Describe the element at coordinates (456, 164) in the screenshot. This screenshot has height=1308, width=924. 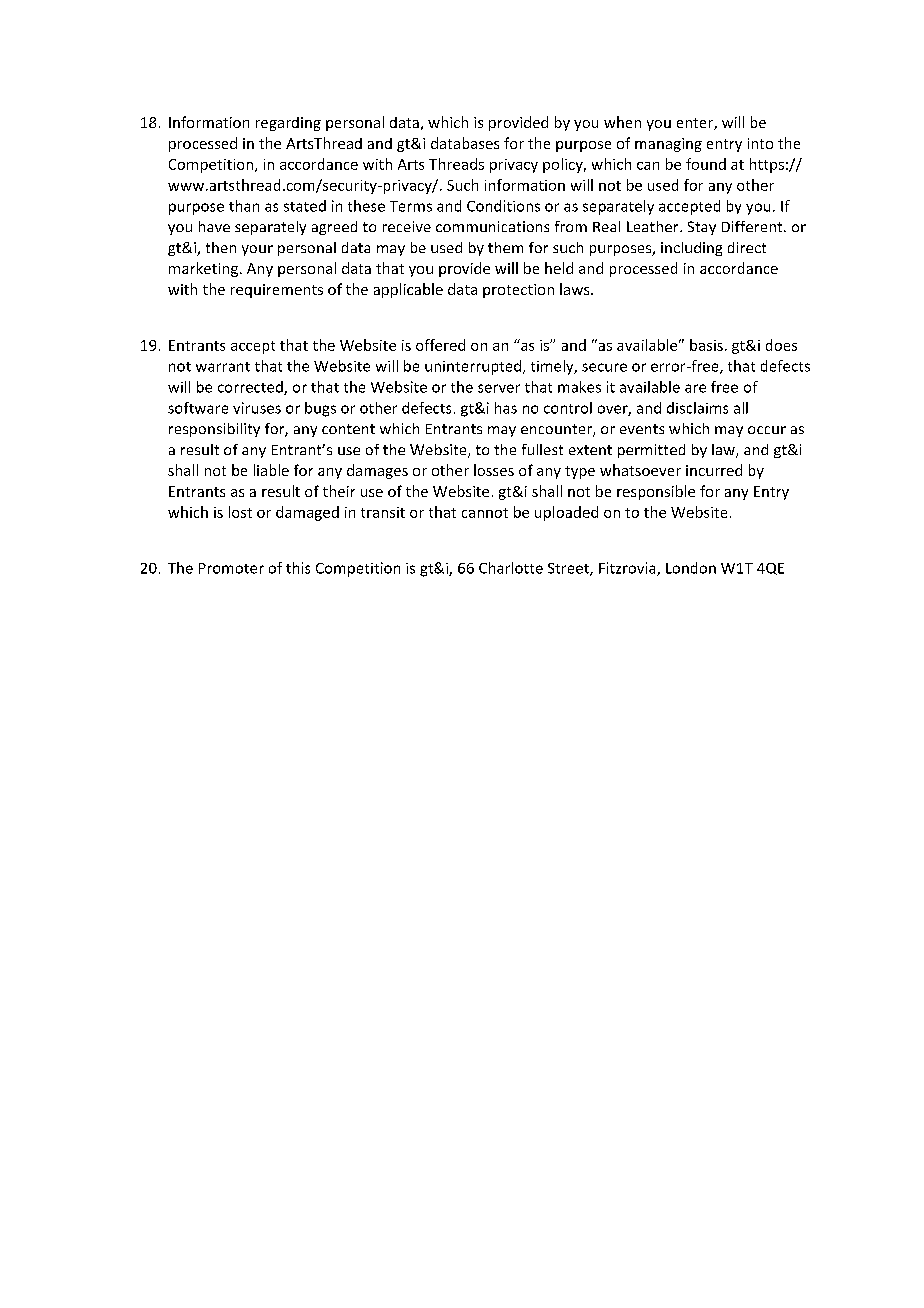
I see `Threads` at that location.
